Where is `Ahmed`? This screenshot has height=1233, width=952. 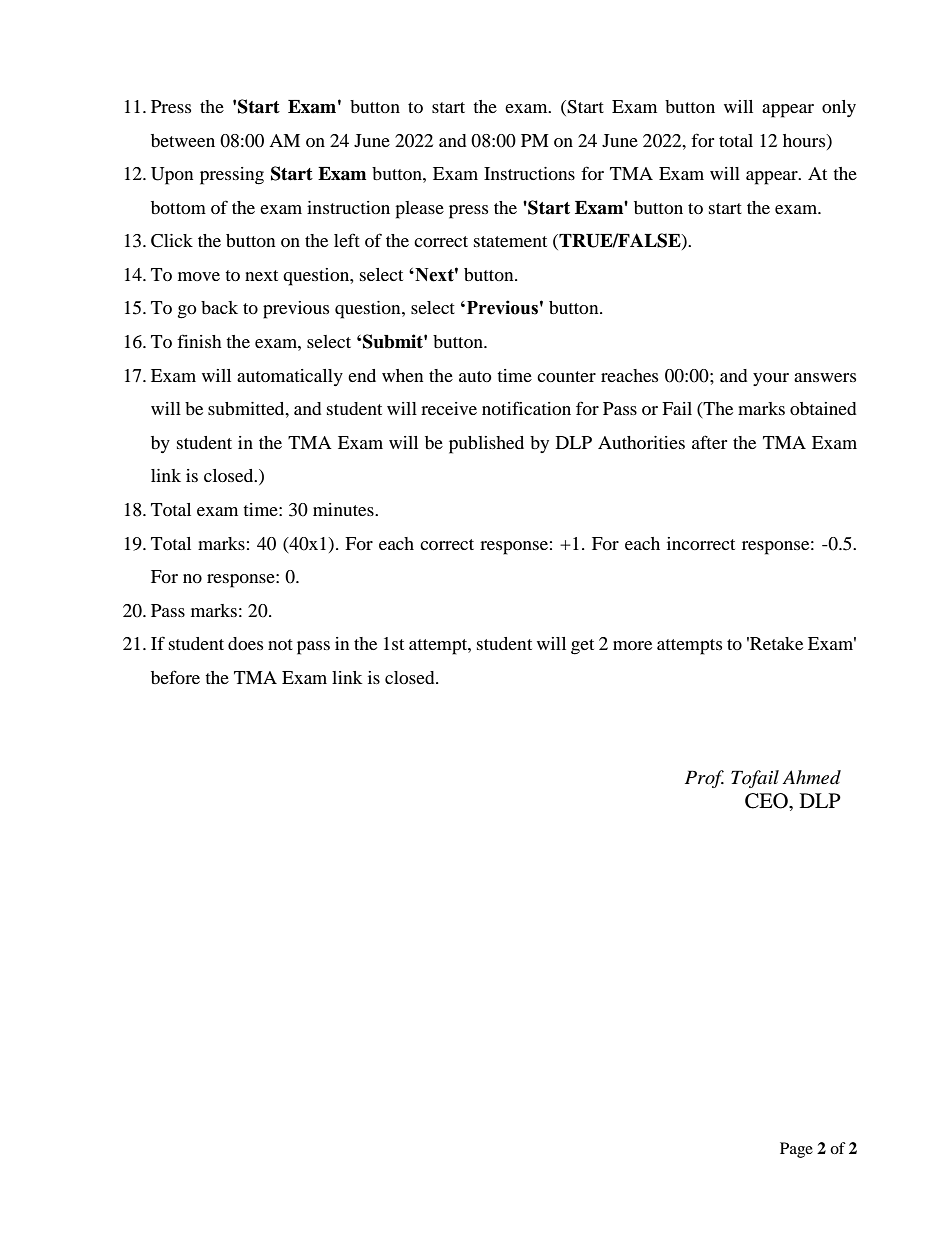 Ahmed is located at coordinates (812, 777).
